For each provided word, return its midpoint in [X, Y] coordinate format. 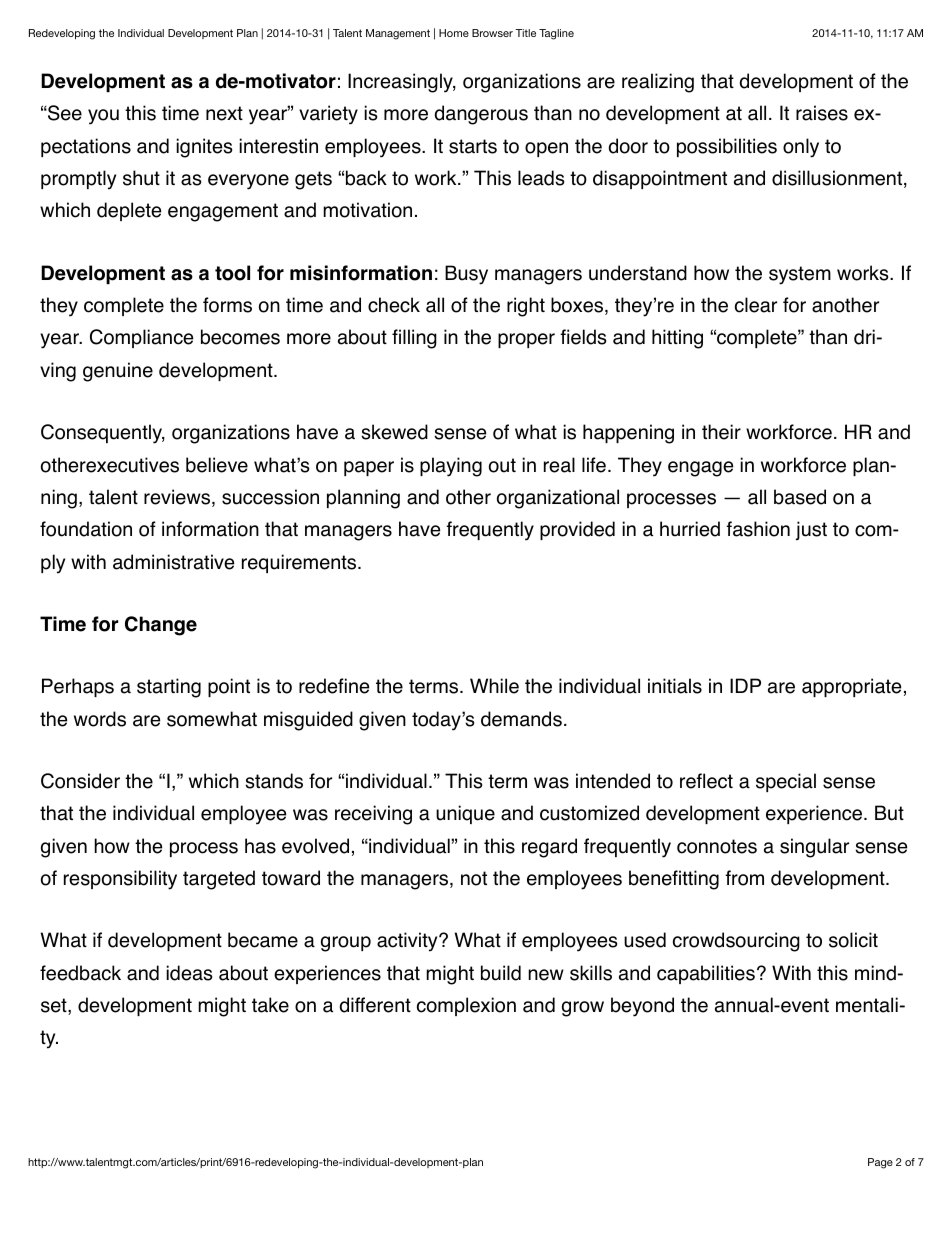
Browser [492, 33]
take [270, 1005]
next [224, 113]
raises [822, 113]
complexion [466, 1006]
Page [880, 1163]
